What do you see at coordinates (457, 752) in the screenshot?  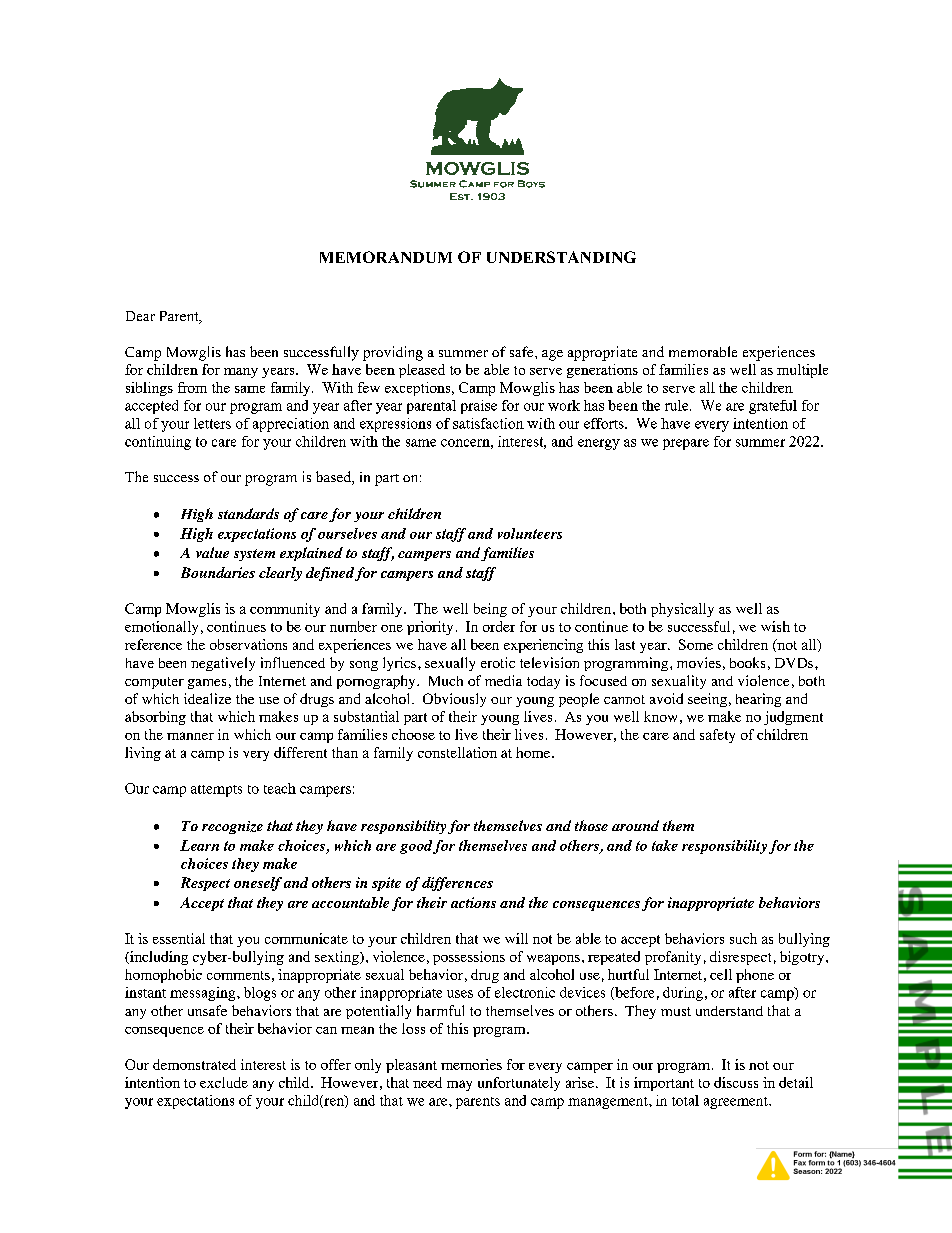 I see `constellation` at bounding box center [457, 752].
